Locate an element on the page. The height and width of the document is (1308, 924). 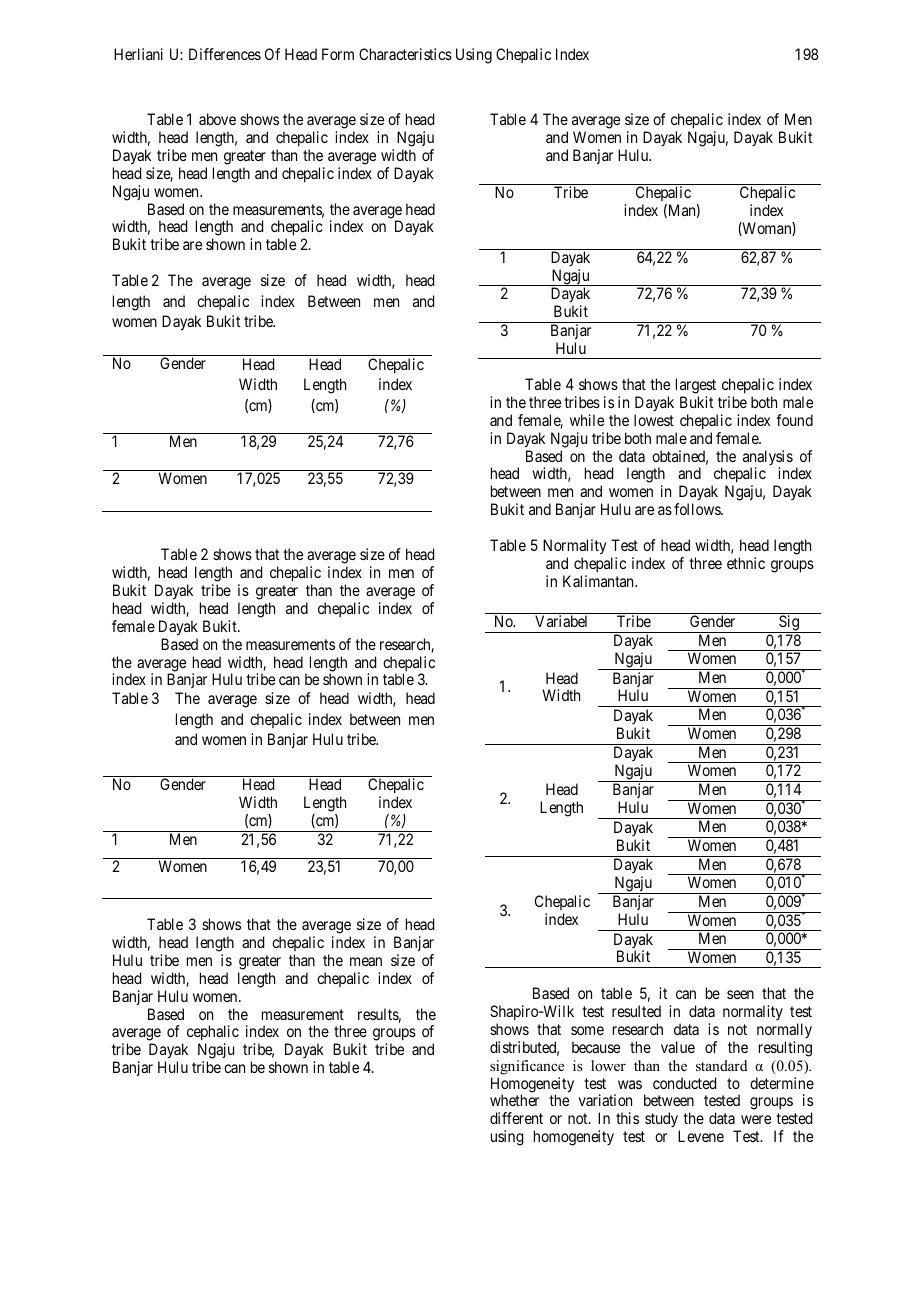
standard is located at coordinates (722, 1065).
